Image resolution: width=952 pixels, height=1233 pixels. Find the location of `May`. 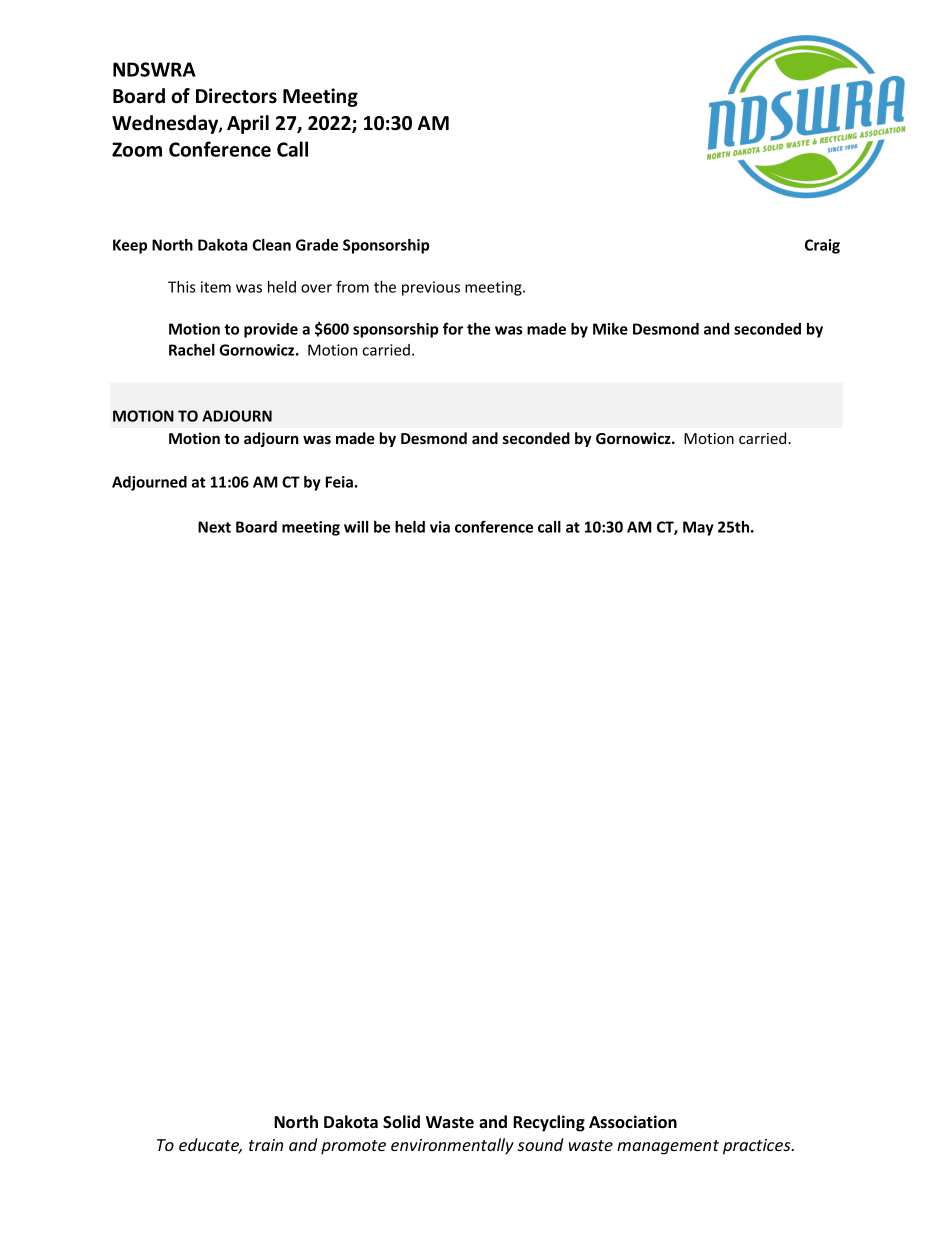

May is located at coordinates (698, 528).
